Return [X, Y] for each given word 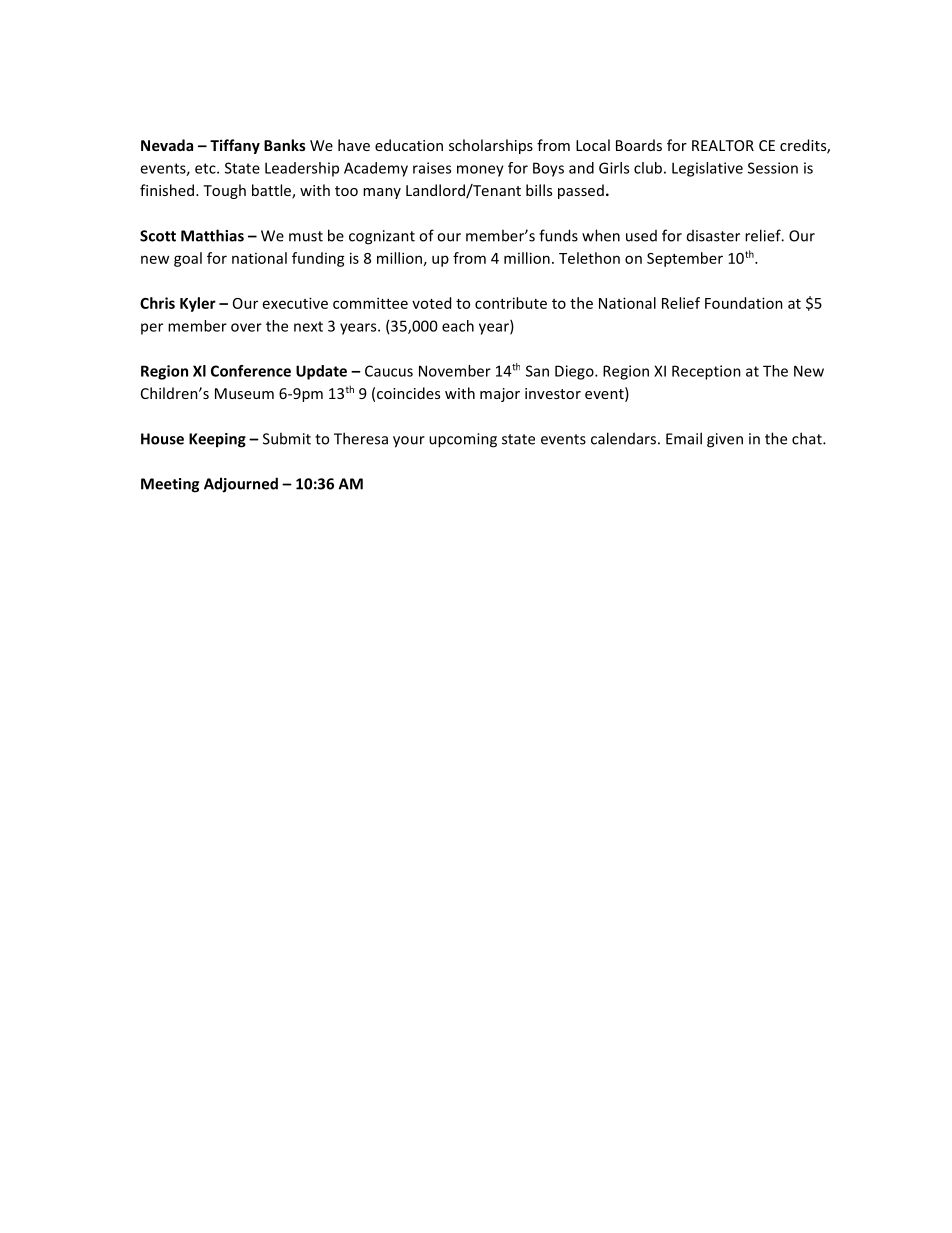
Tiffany [235, 146]
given [725, 440]
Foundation [744, 303]
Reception [706, 372]
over [246, 327]
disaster [713, 236]
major [500, 395]
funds [558, 235]
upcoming [463, 440]
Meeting [170, 485]
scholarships [491, 146]
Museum [244, 393]
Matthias [212, 235]
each [458, 326]
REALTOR [723, 145]
